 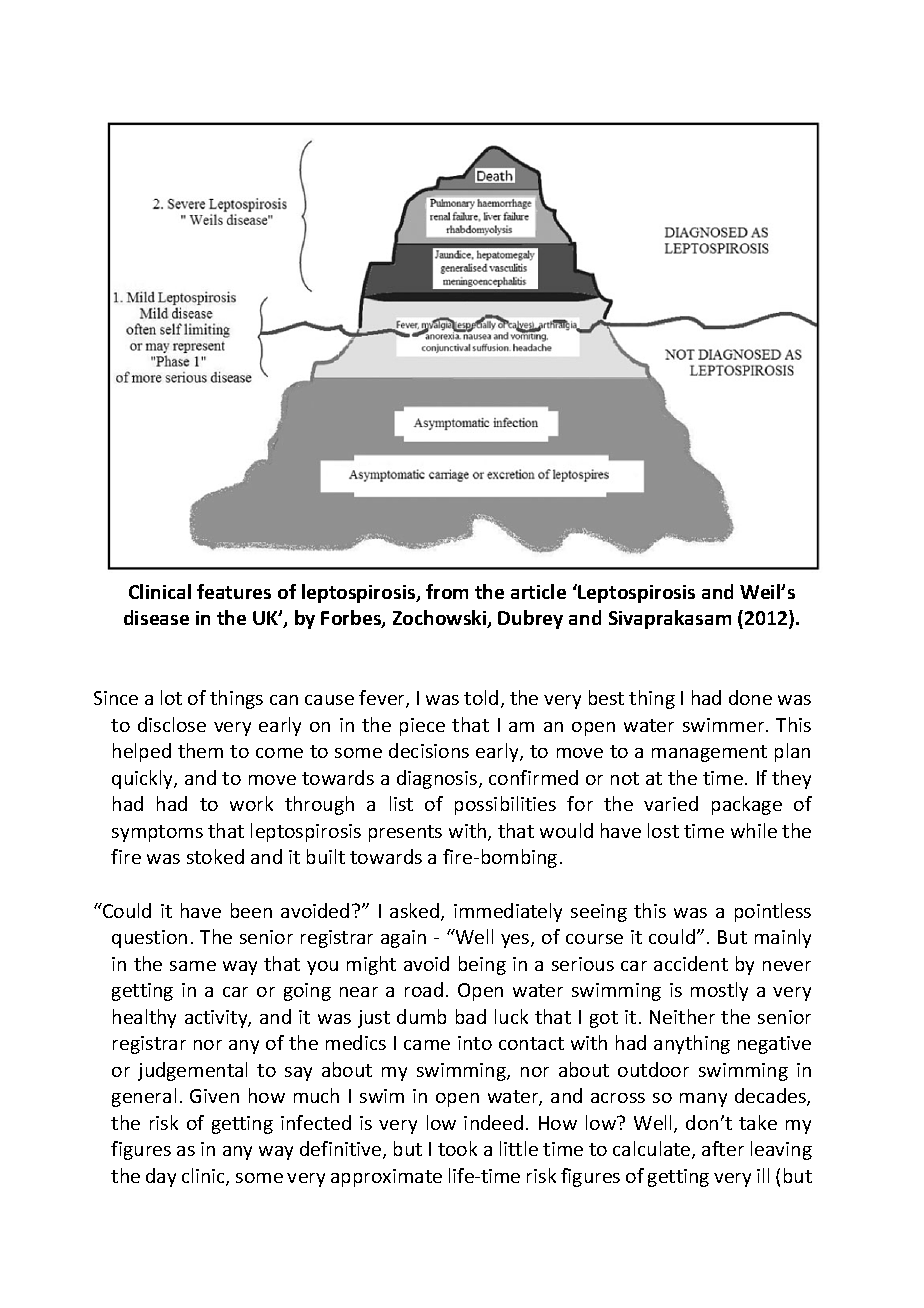 I want to click on article, so click(x=538, y=591).
